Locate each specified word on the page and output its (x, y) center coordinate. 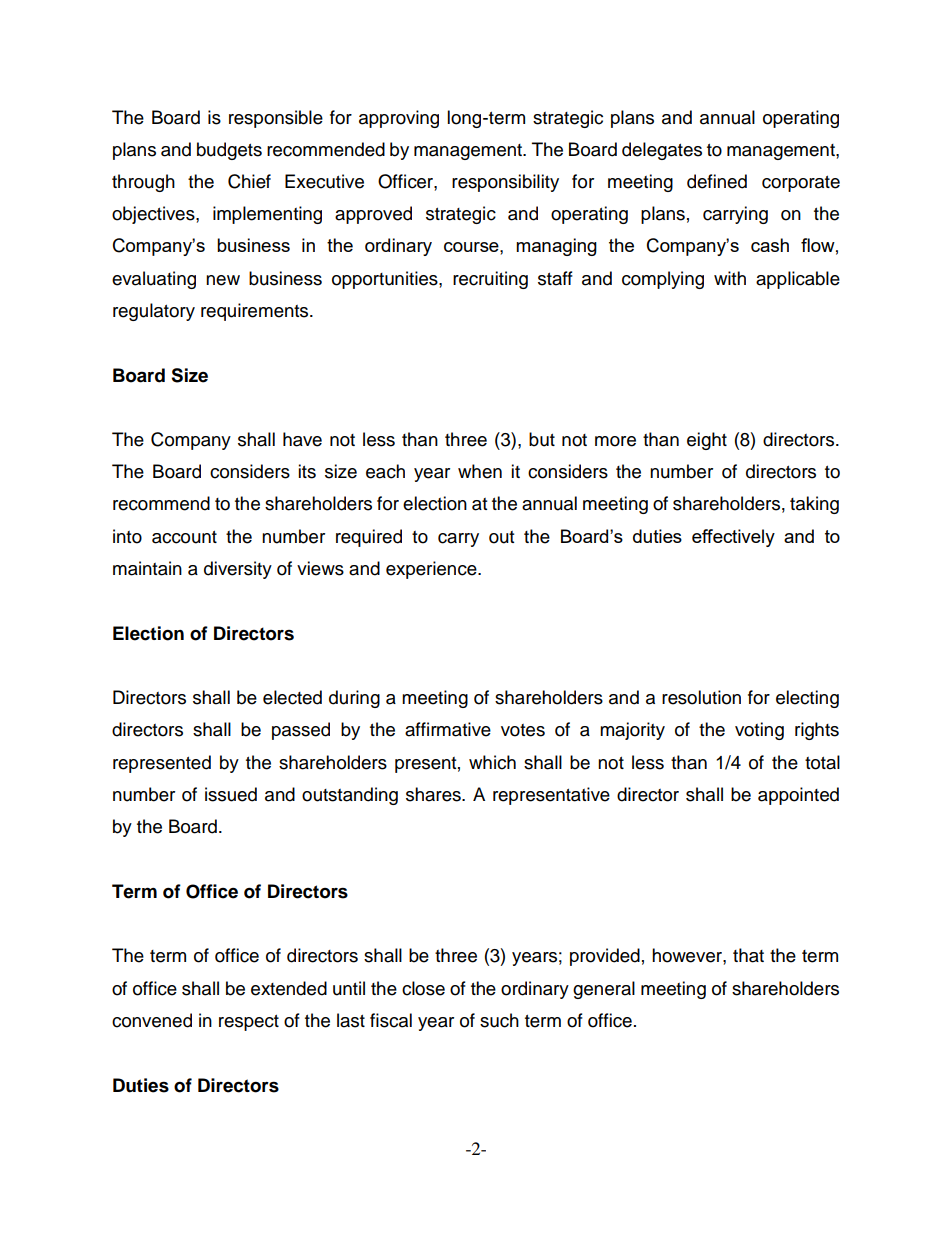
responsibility (505, 183)
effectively (733, 538)
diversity (238, 570)
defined (717, 181)
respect (249, 1023)
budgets (229, 151)
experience (432, 570)
